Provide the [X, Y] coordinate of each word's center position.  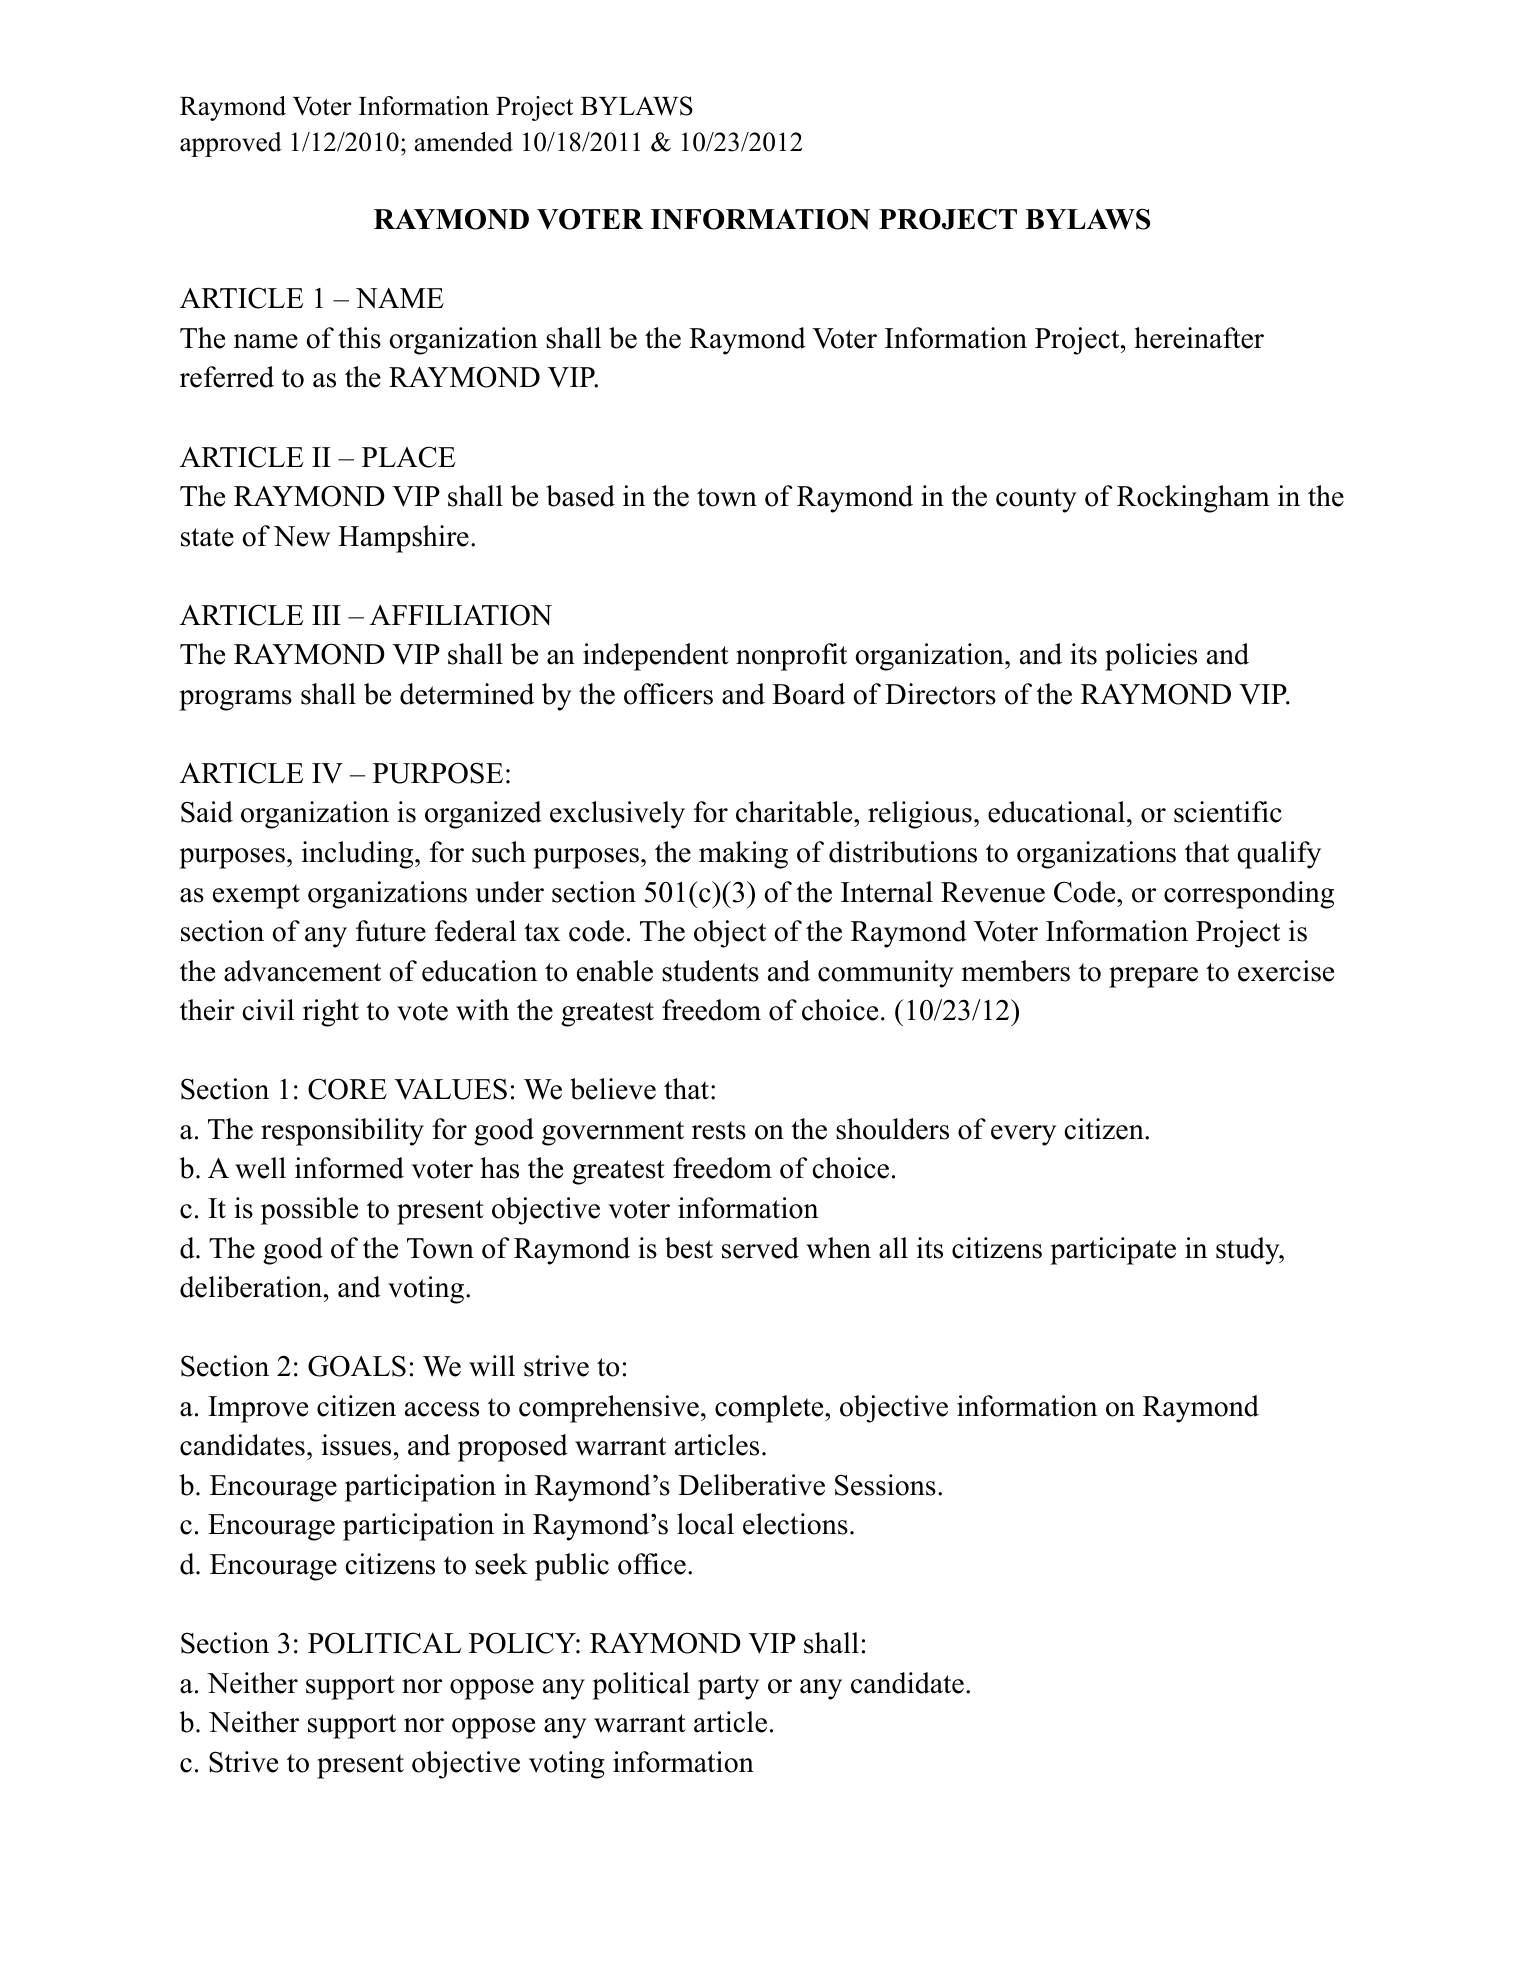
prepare [1153, 977]
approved [231, 144]
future [391, 931]
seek [501, 1564]
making [743, 855]
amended [463, 142]
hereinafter [1199, 338]
